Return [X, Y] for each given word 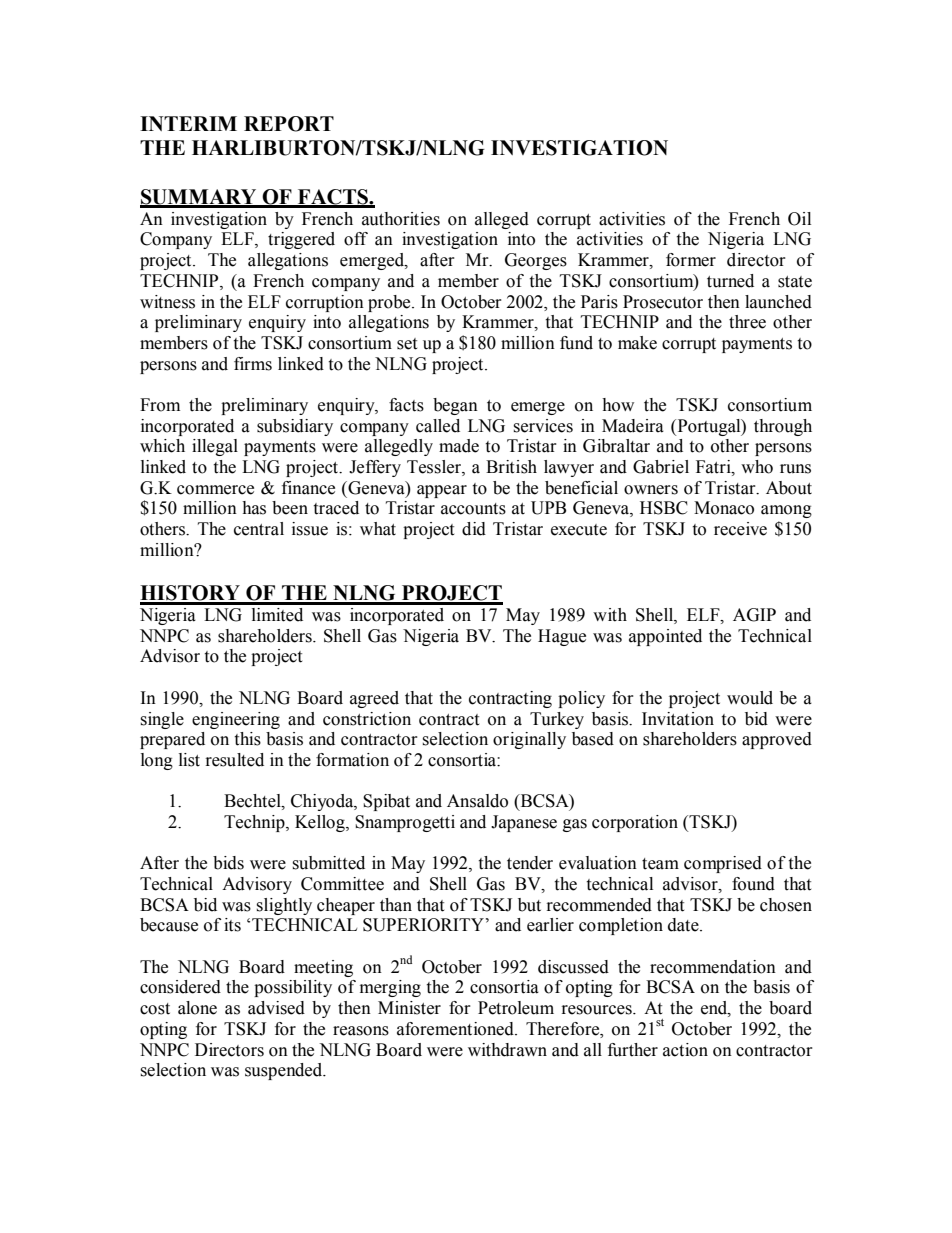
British [511, 467]
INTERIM [188, 123]
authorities [401, 219]
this [247, 739]
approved [777, 740]
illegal [215, 447]
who [757, 467]
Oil [799, 219]
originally [529, 740]
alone [197, 1008]
